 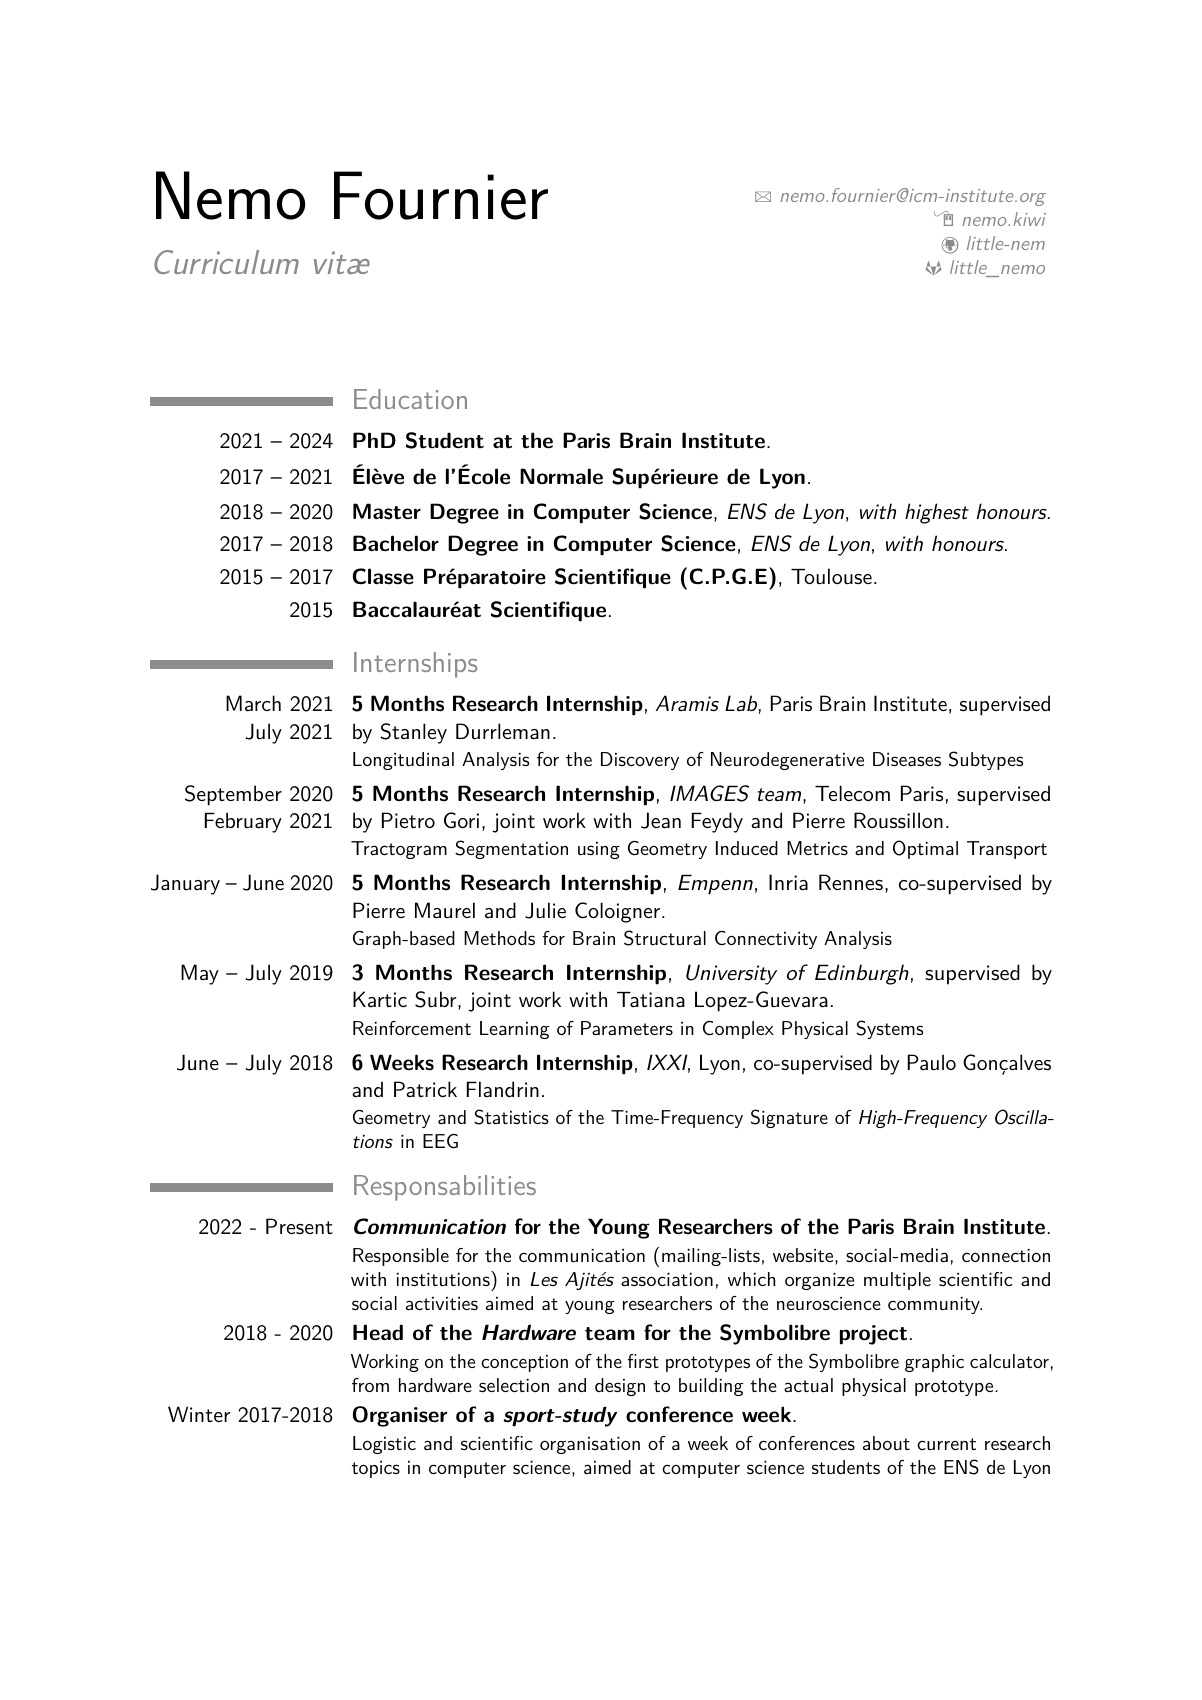 What do you see at coordinates (226, 262) in the image?
I see `Curriculum` at bounding box center [226, 262].
